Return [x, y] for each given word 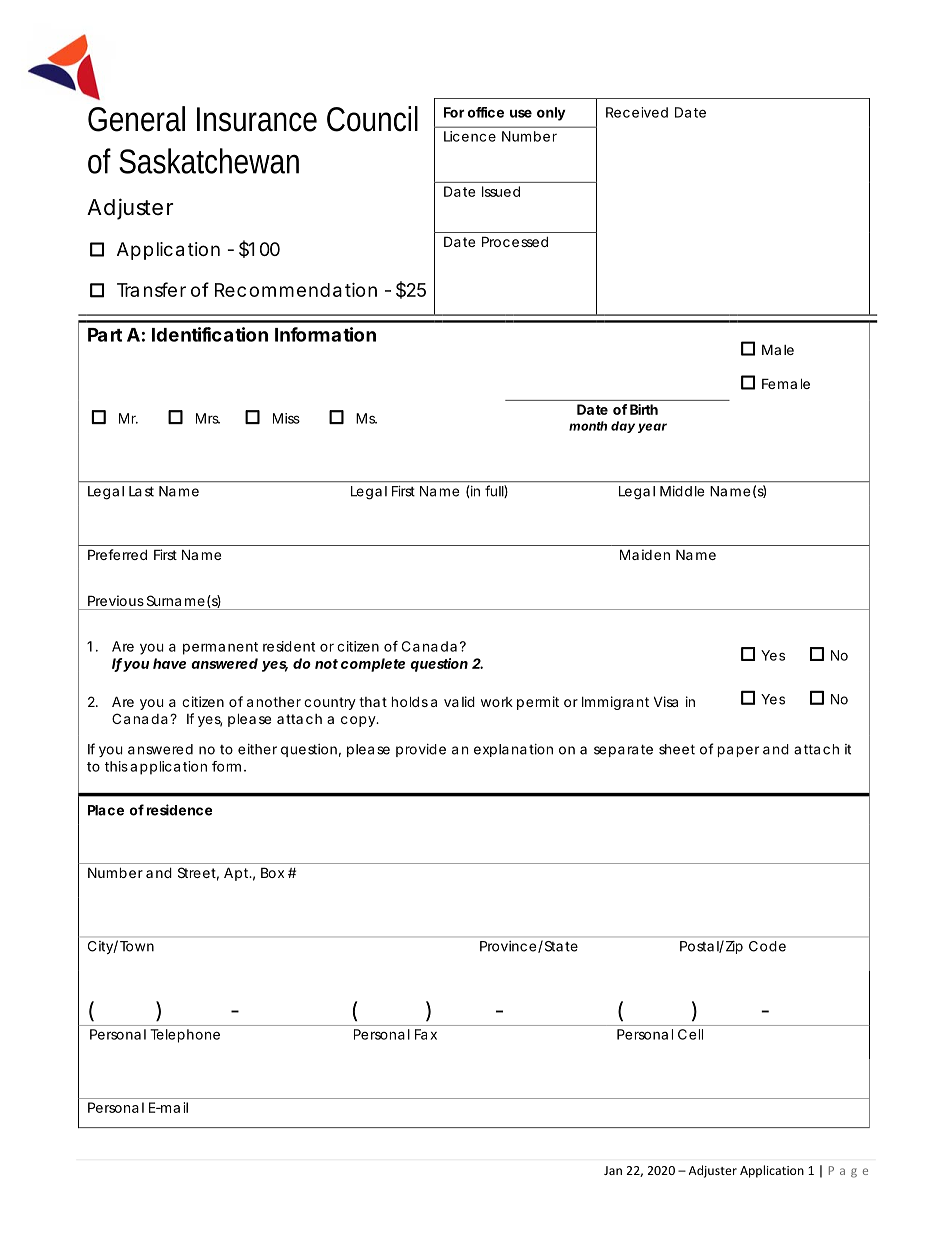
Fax [426, 1034]
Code [767, 946]
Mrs [208, 418]
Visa [666, 701]
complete [373, 665]
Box [272, 872]
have [169, 663]
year [652, 428]
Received [637, 112]
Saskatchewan [209, 161]
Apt [237, 874]
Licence [470, 136]
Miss [286, 418]
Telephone [185, 1036]
